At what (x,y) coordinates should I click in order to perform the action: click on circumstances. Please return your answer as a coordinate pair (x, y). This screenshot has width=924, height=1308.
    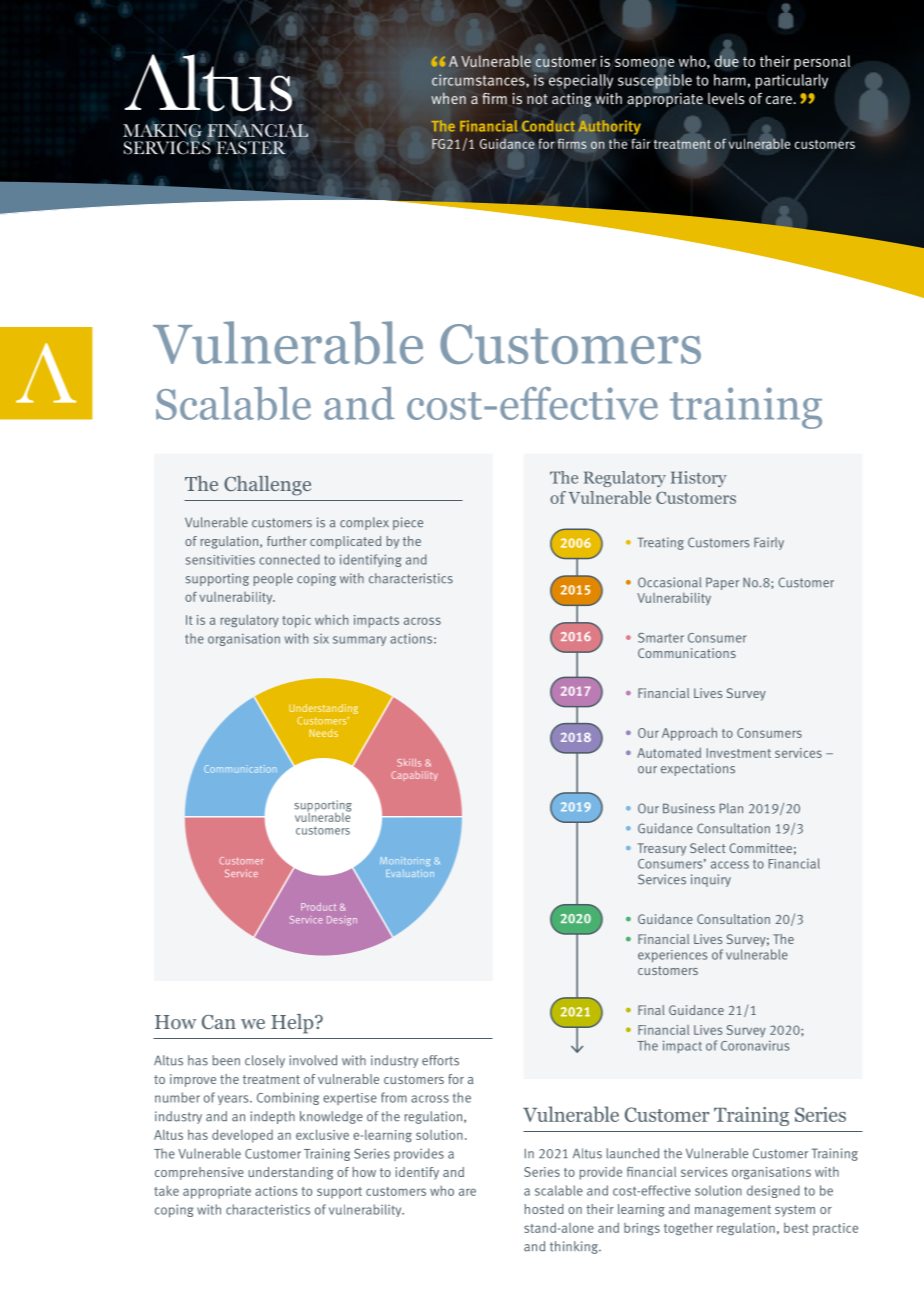
    Looking at the image, I should click on (479, 80).
